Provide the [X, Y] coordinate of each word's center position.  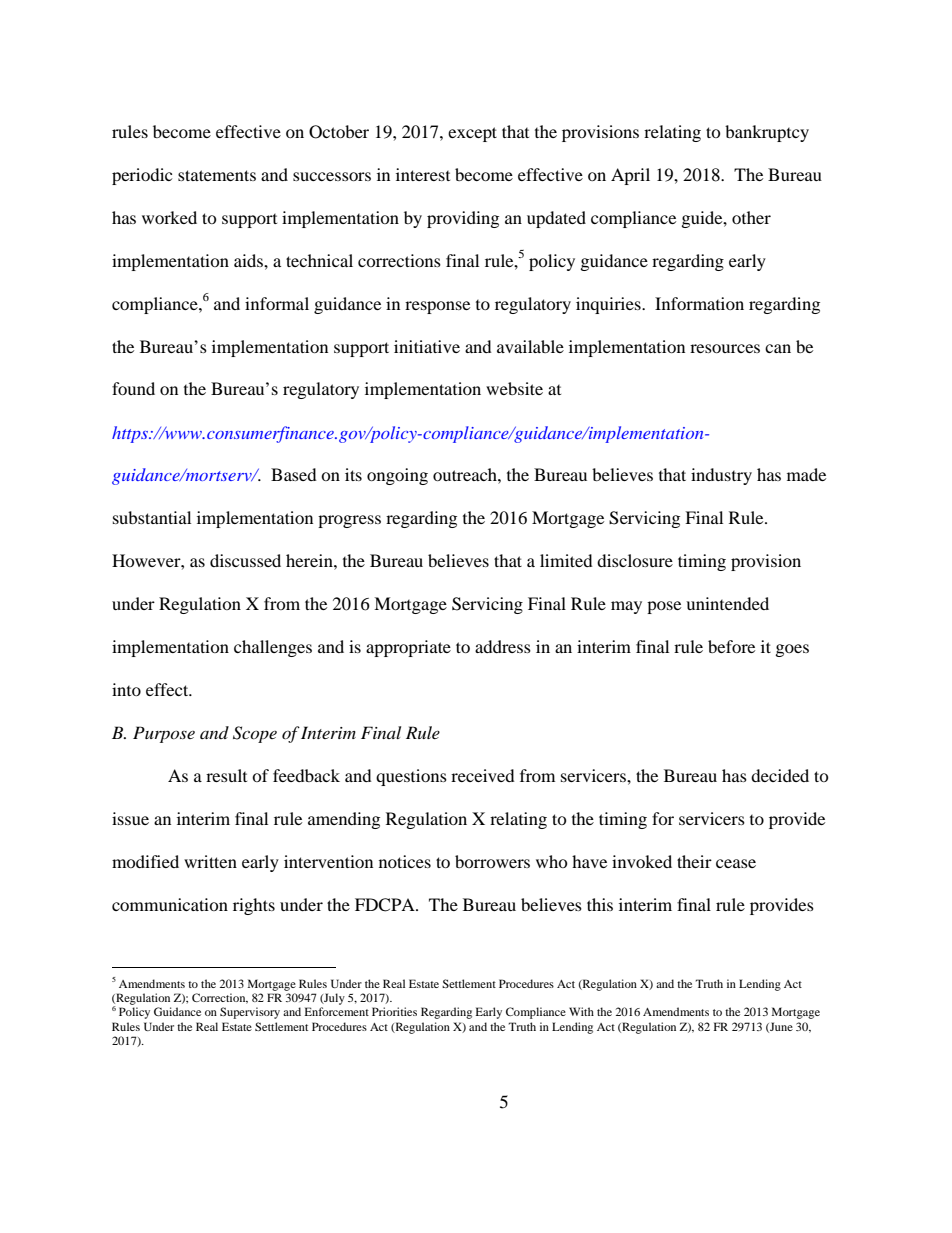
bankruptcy [767, 133]
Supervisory [250, 1013]
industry [721, 476]
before [731, 646]
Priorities [394, 1011]
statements [217, 175]
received [483, 775]
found [133, 388]
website [514, 388]
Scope [255, 734]
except [472, 134]
